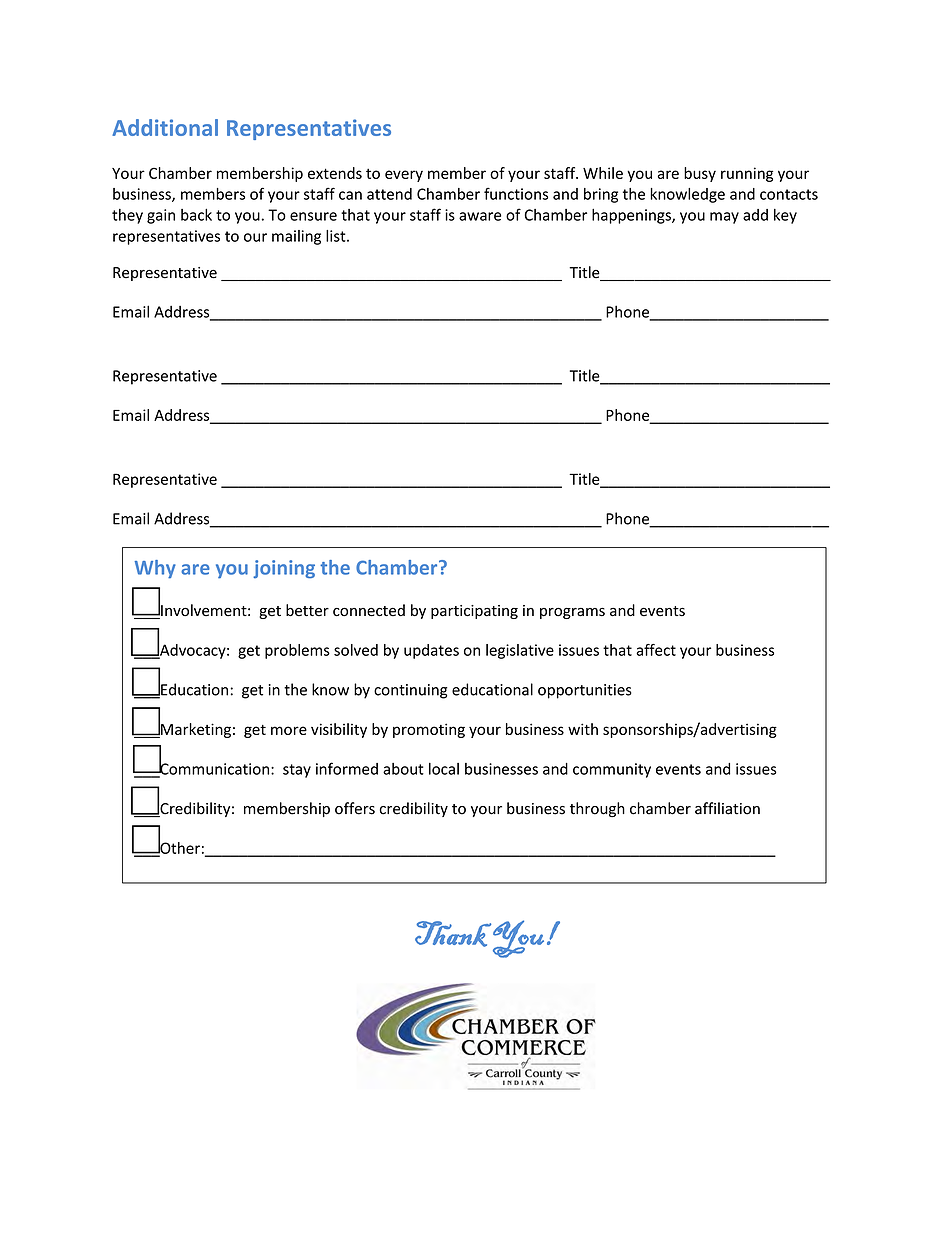 This screenshot has height=1233, width=952. I want to click on participating, so click(474, 612).
